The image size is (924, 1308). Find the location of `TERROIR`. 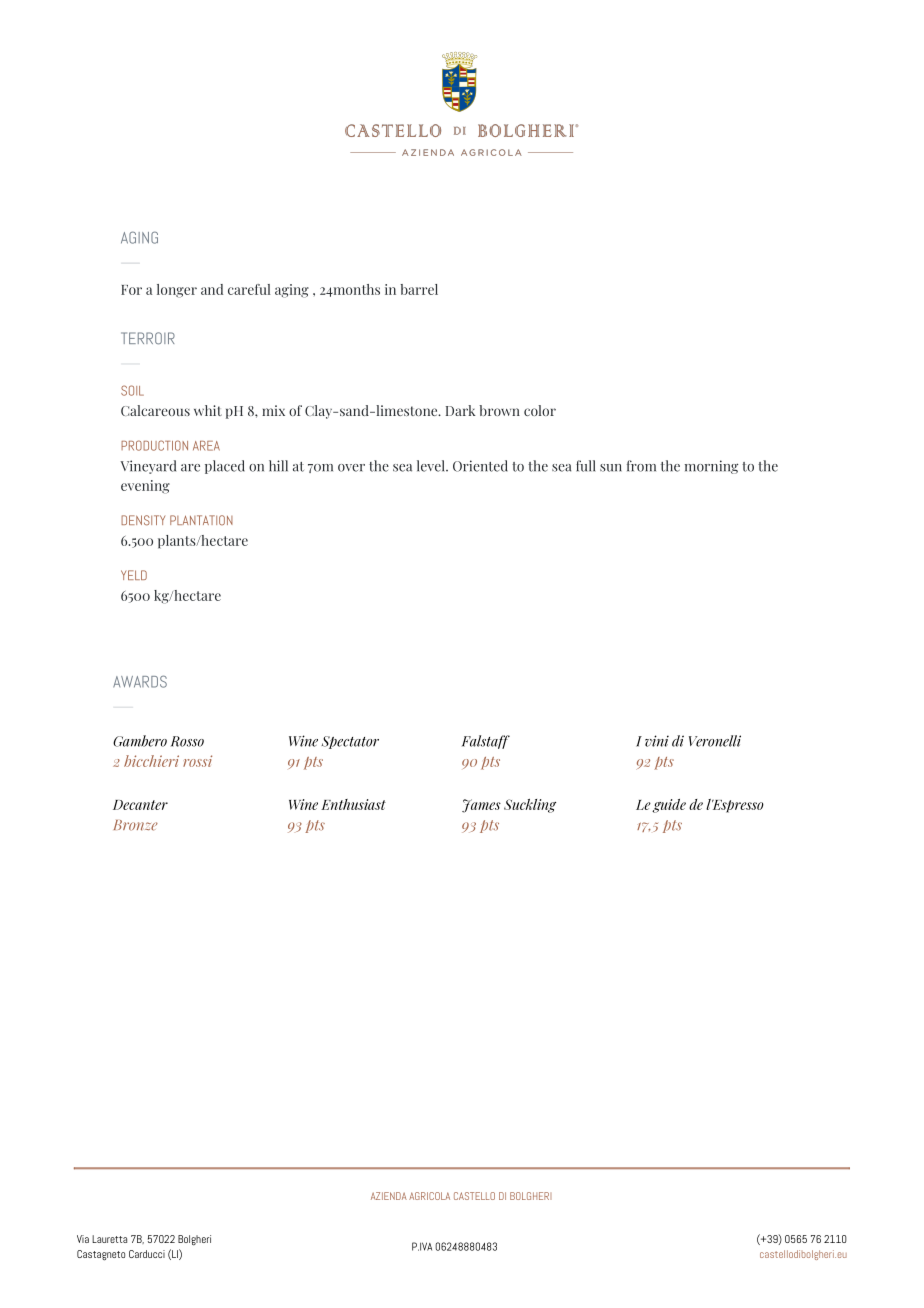

TERROIR is located at coordinates (148, 338).
